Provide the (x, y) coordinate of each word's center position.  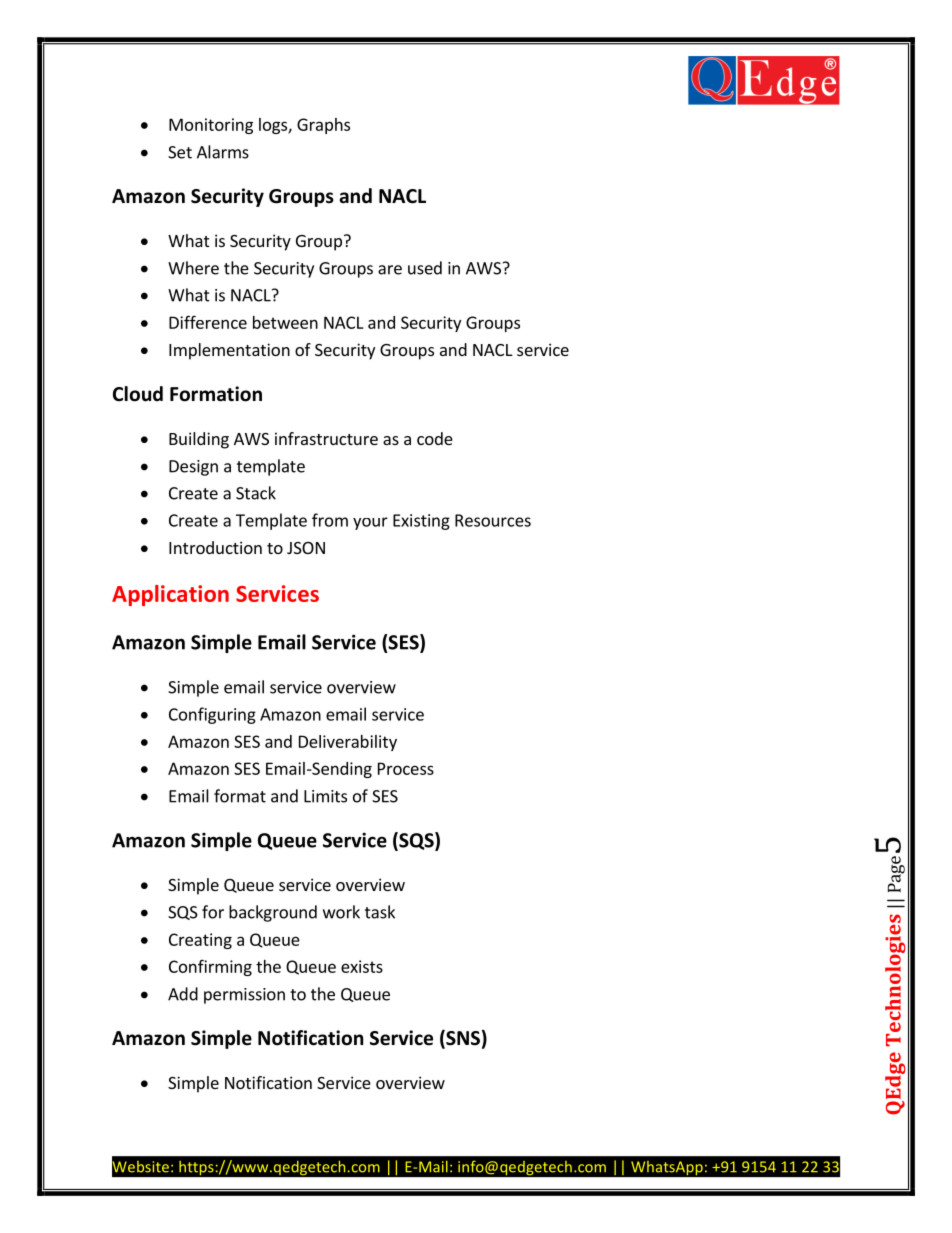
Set (180, 152)
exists (362, 966)
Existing (421, 522)
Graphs (323, 126)
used (425, 268)
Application (170, 595)
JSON (306, 548)
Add (183, 994)
